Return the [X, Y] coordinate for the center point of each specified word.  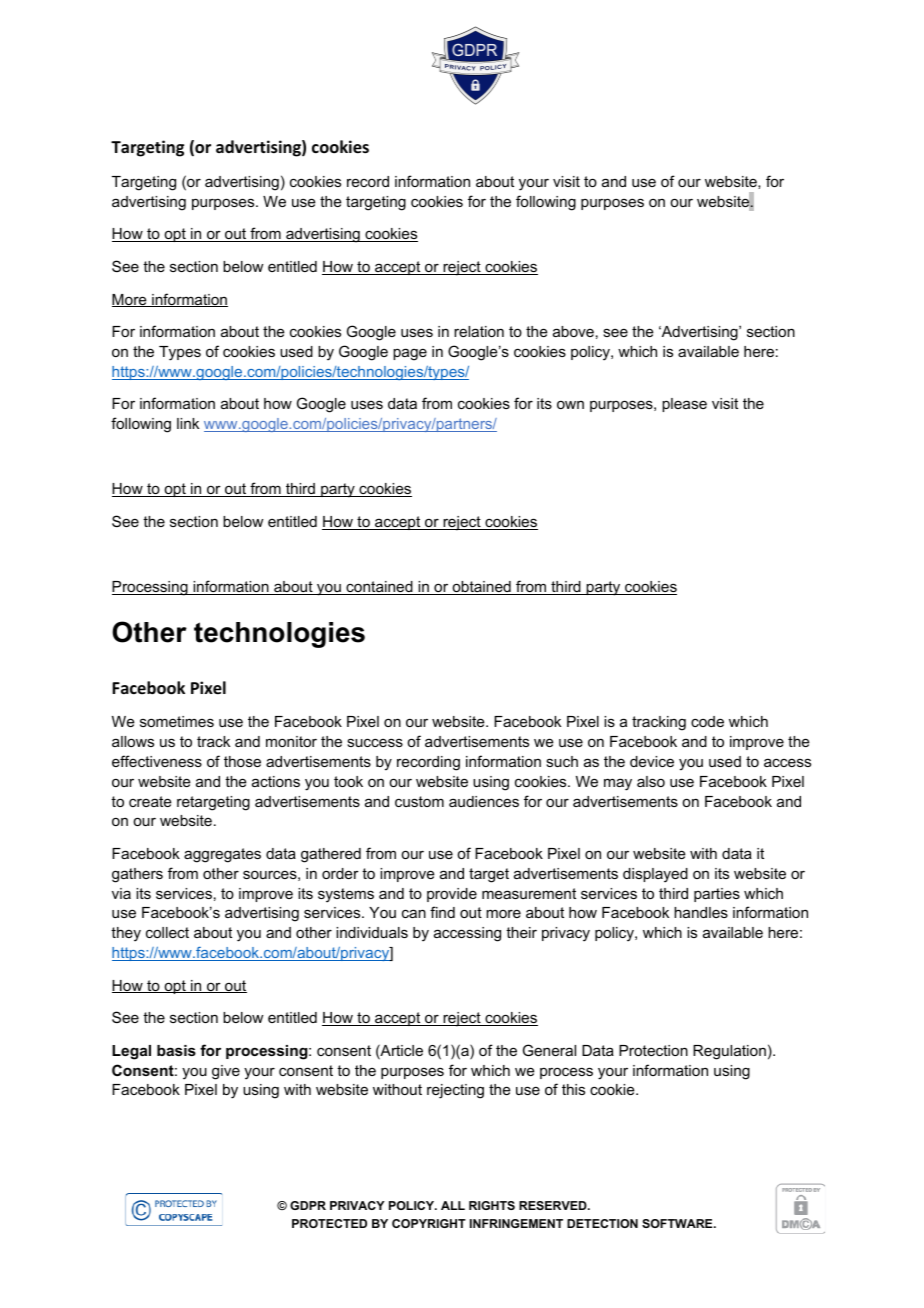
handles [701, 912]
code [707, 721]
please [684, 405]
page [410, 354]
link [188, 423]
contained [379, 588]
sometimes [177, 721]
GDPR [308, 1205]
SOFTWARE [678, 1223]
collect [167, 932]
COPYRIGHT [429, 1223]
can [414, 913]
